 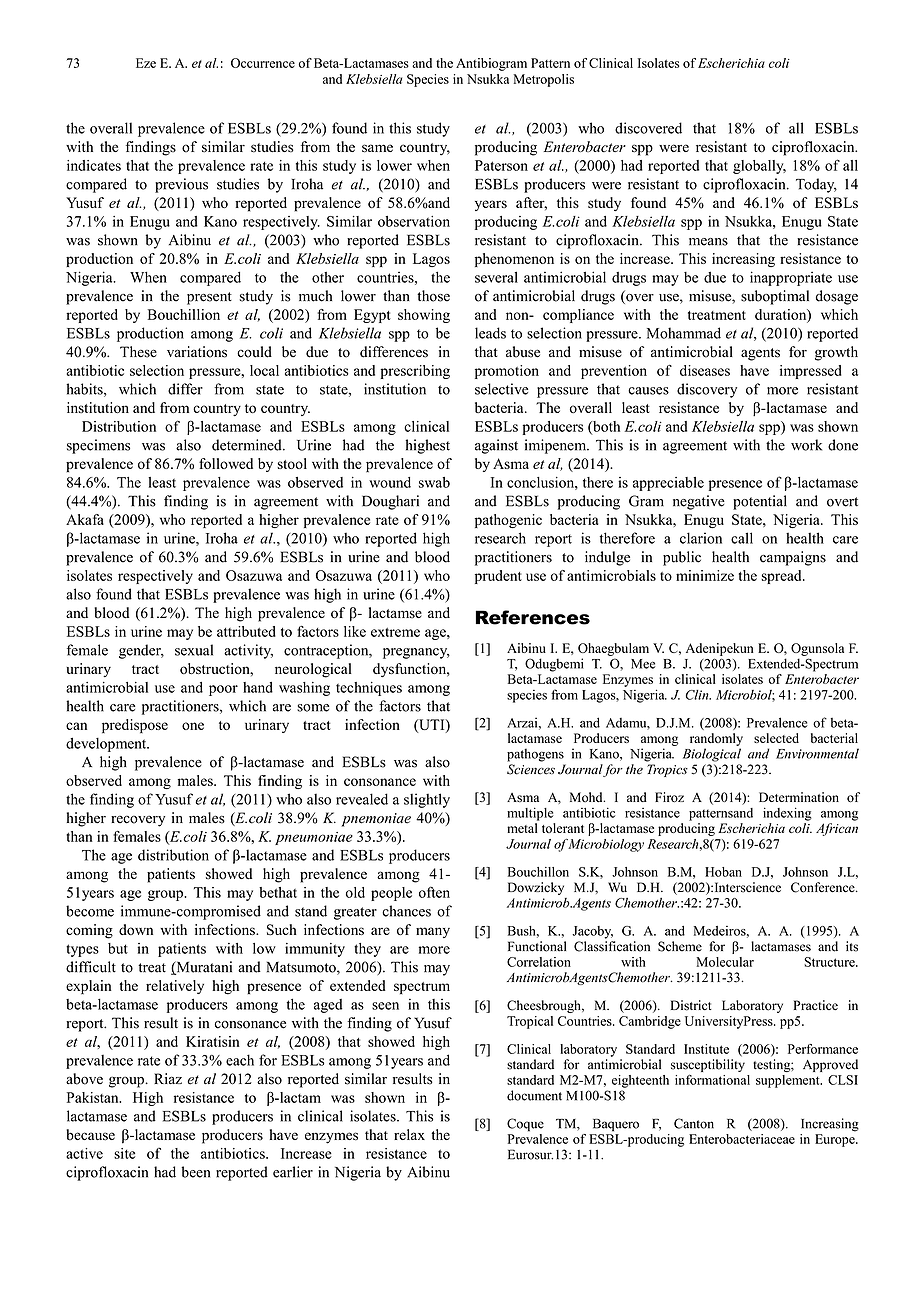 I want to click on been, so click(x=195, y=1172).
